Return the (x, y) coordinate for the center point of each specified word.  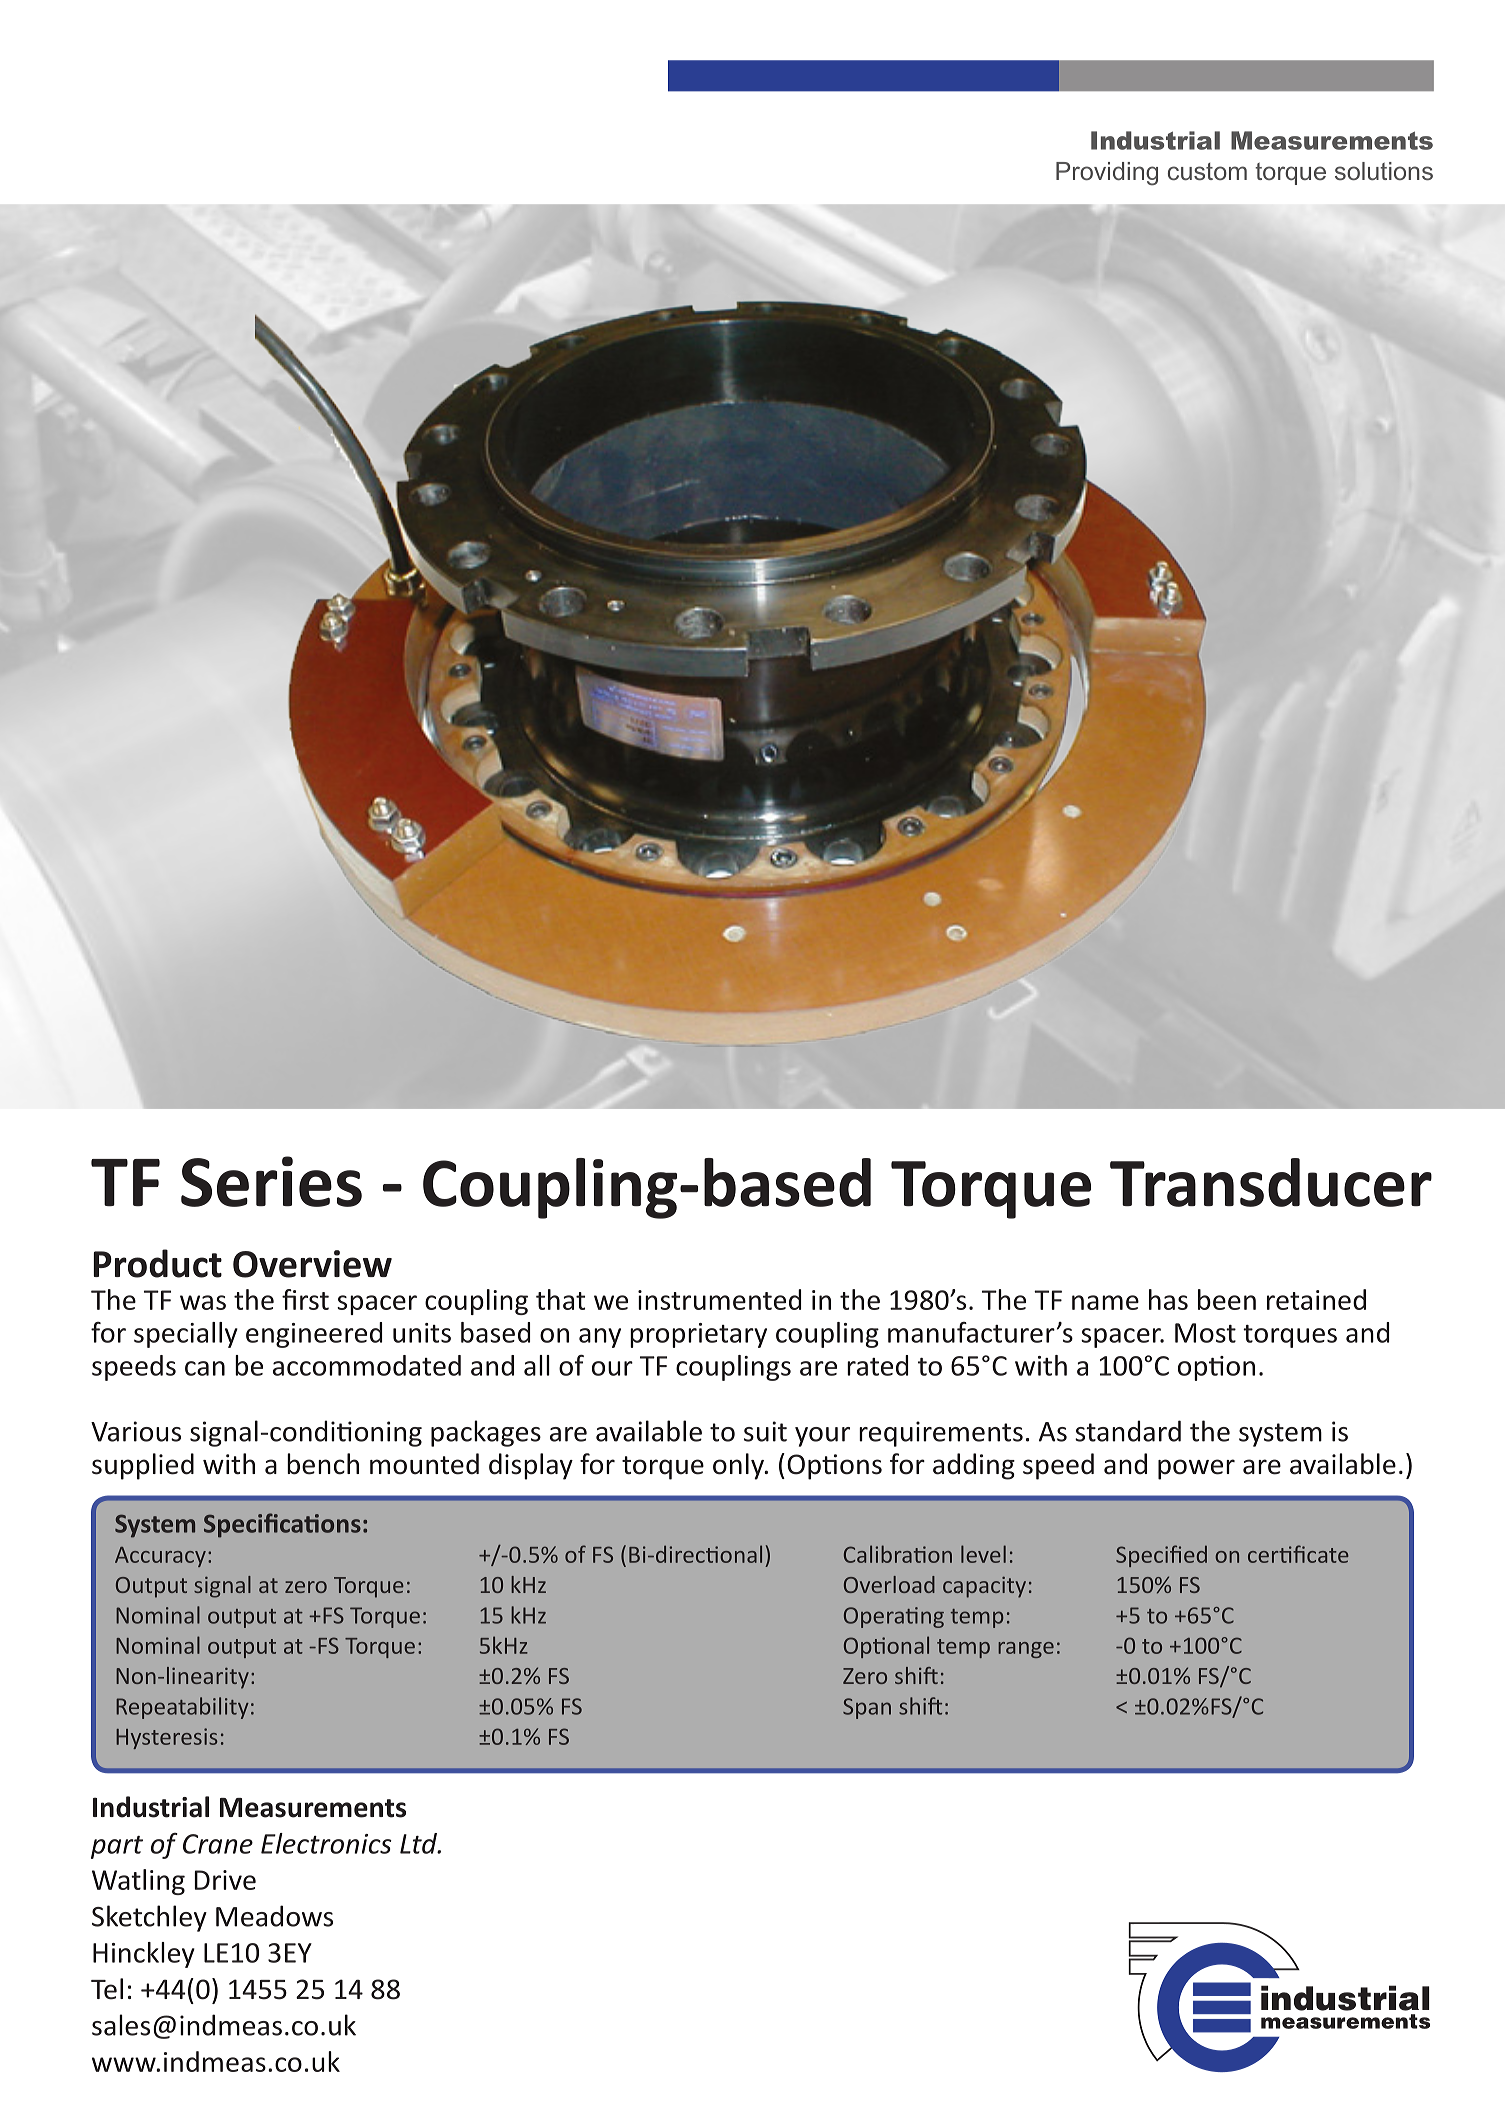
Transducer (1271, 1182)
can (205, 1368)
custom (1207, 171)
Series (271, 1181)
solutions (1384, 171)
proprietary (698, 1335)
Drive (225, 1880)
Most (1205, 1333)
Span (867, 1708)
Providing (1107, 174)
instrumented (719, 1299)
